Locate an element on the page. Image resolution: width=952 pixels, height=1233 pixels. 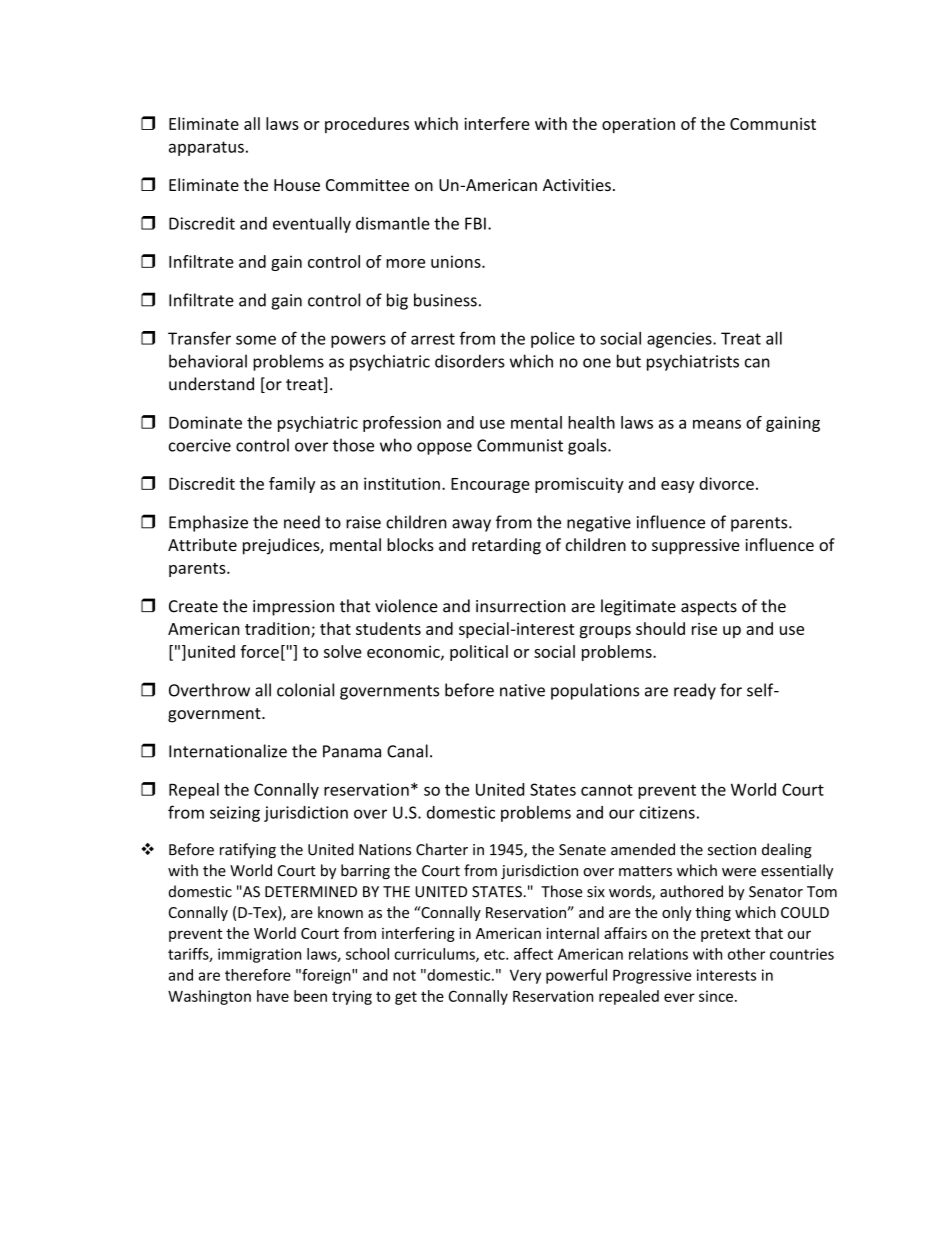
native is located at coordinates (522, 690).
